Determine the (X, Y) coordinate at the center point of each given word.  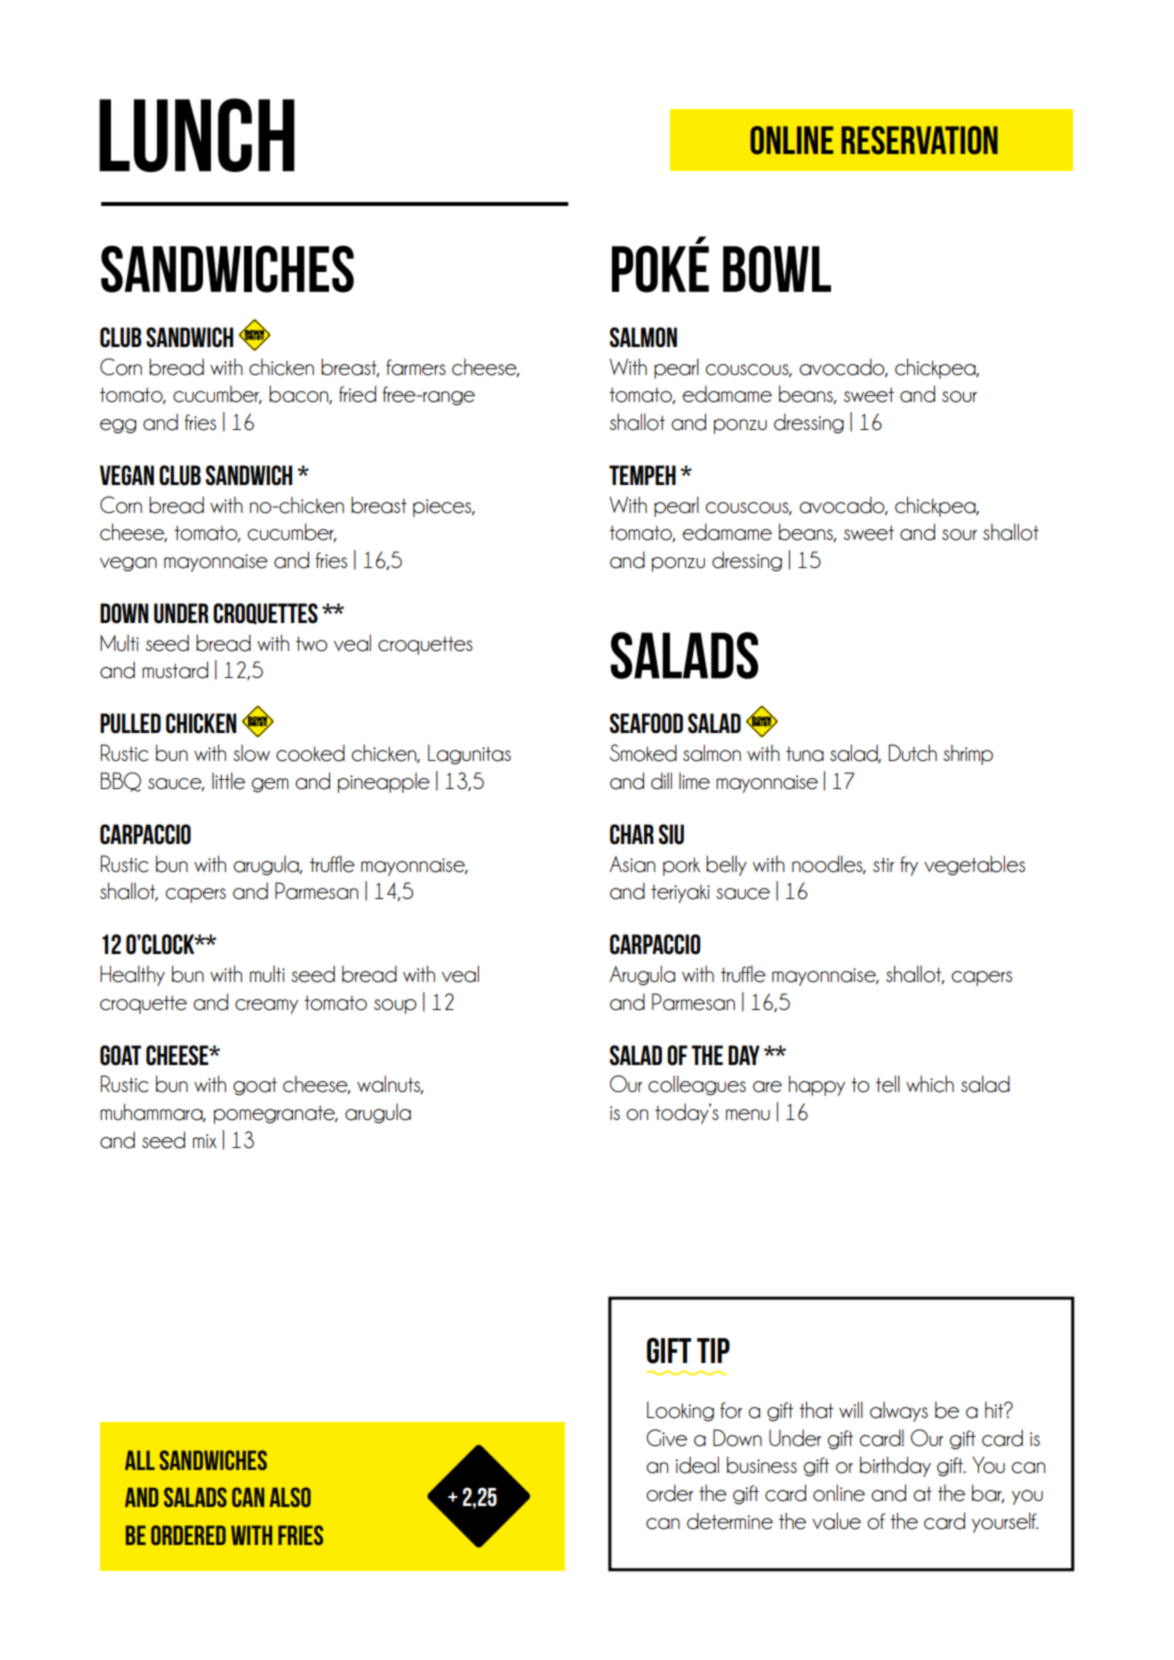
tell (888, 1084)
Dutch (913, 753)
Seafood (646, 723)
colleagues (697, 1085)
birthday (895, 1466)
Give (666, 1438)
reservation (920, 140)
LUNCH (197, 135)
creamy (266, 1006)
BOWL (777, 269)
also (290, 1497)
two (311, 644)
